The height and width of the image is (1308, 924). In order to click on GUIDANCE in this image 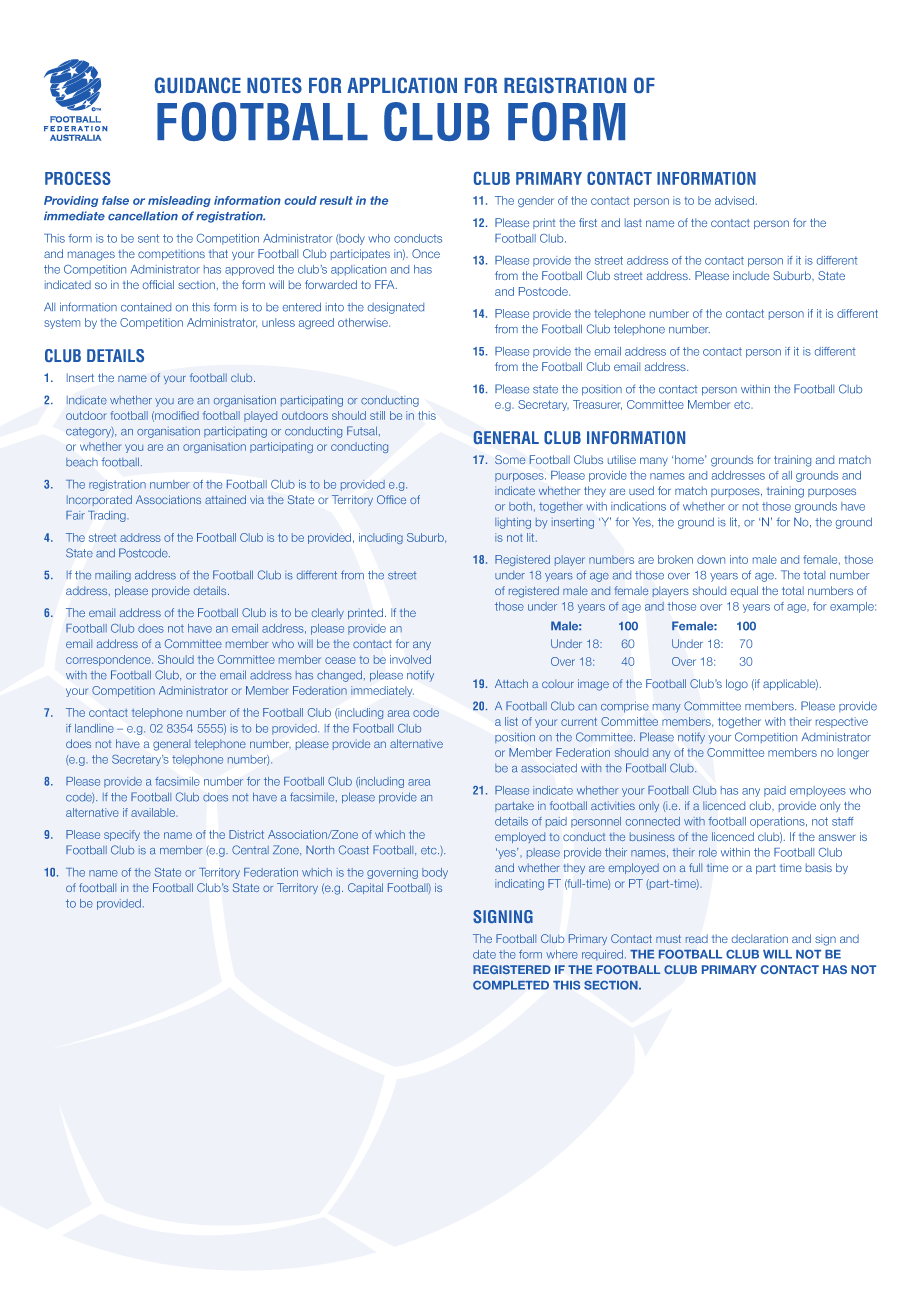, I will do `click(198, 85)`.
